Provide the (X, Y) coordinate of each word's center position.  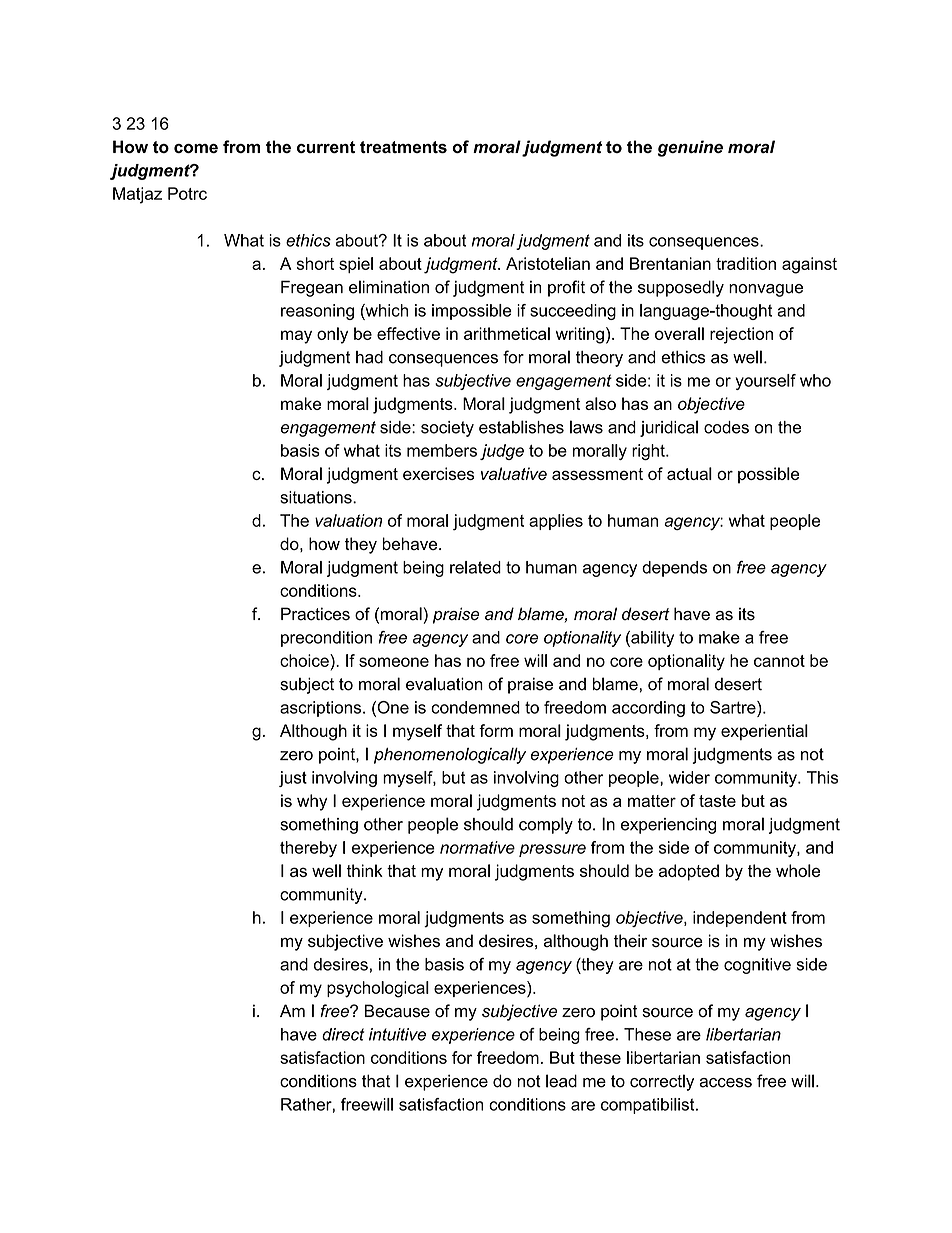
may (296, 337)
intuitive (397, 1034)
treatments (403, 147)
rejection (741, 335)
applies (556, 522)
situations (317, 497)
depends (674, 569)
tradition (746, 263)
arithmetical (507, 333)
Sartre (734, 707)
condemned (475, 707)
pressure (552, 850)
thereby (308, 849)
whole (798, 870)
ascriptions (322, 709)
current (326, 147)
